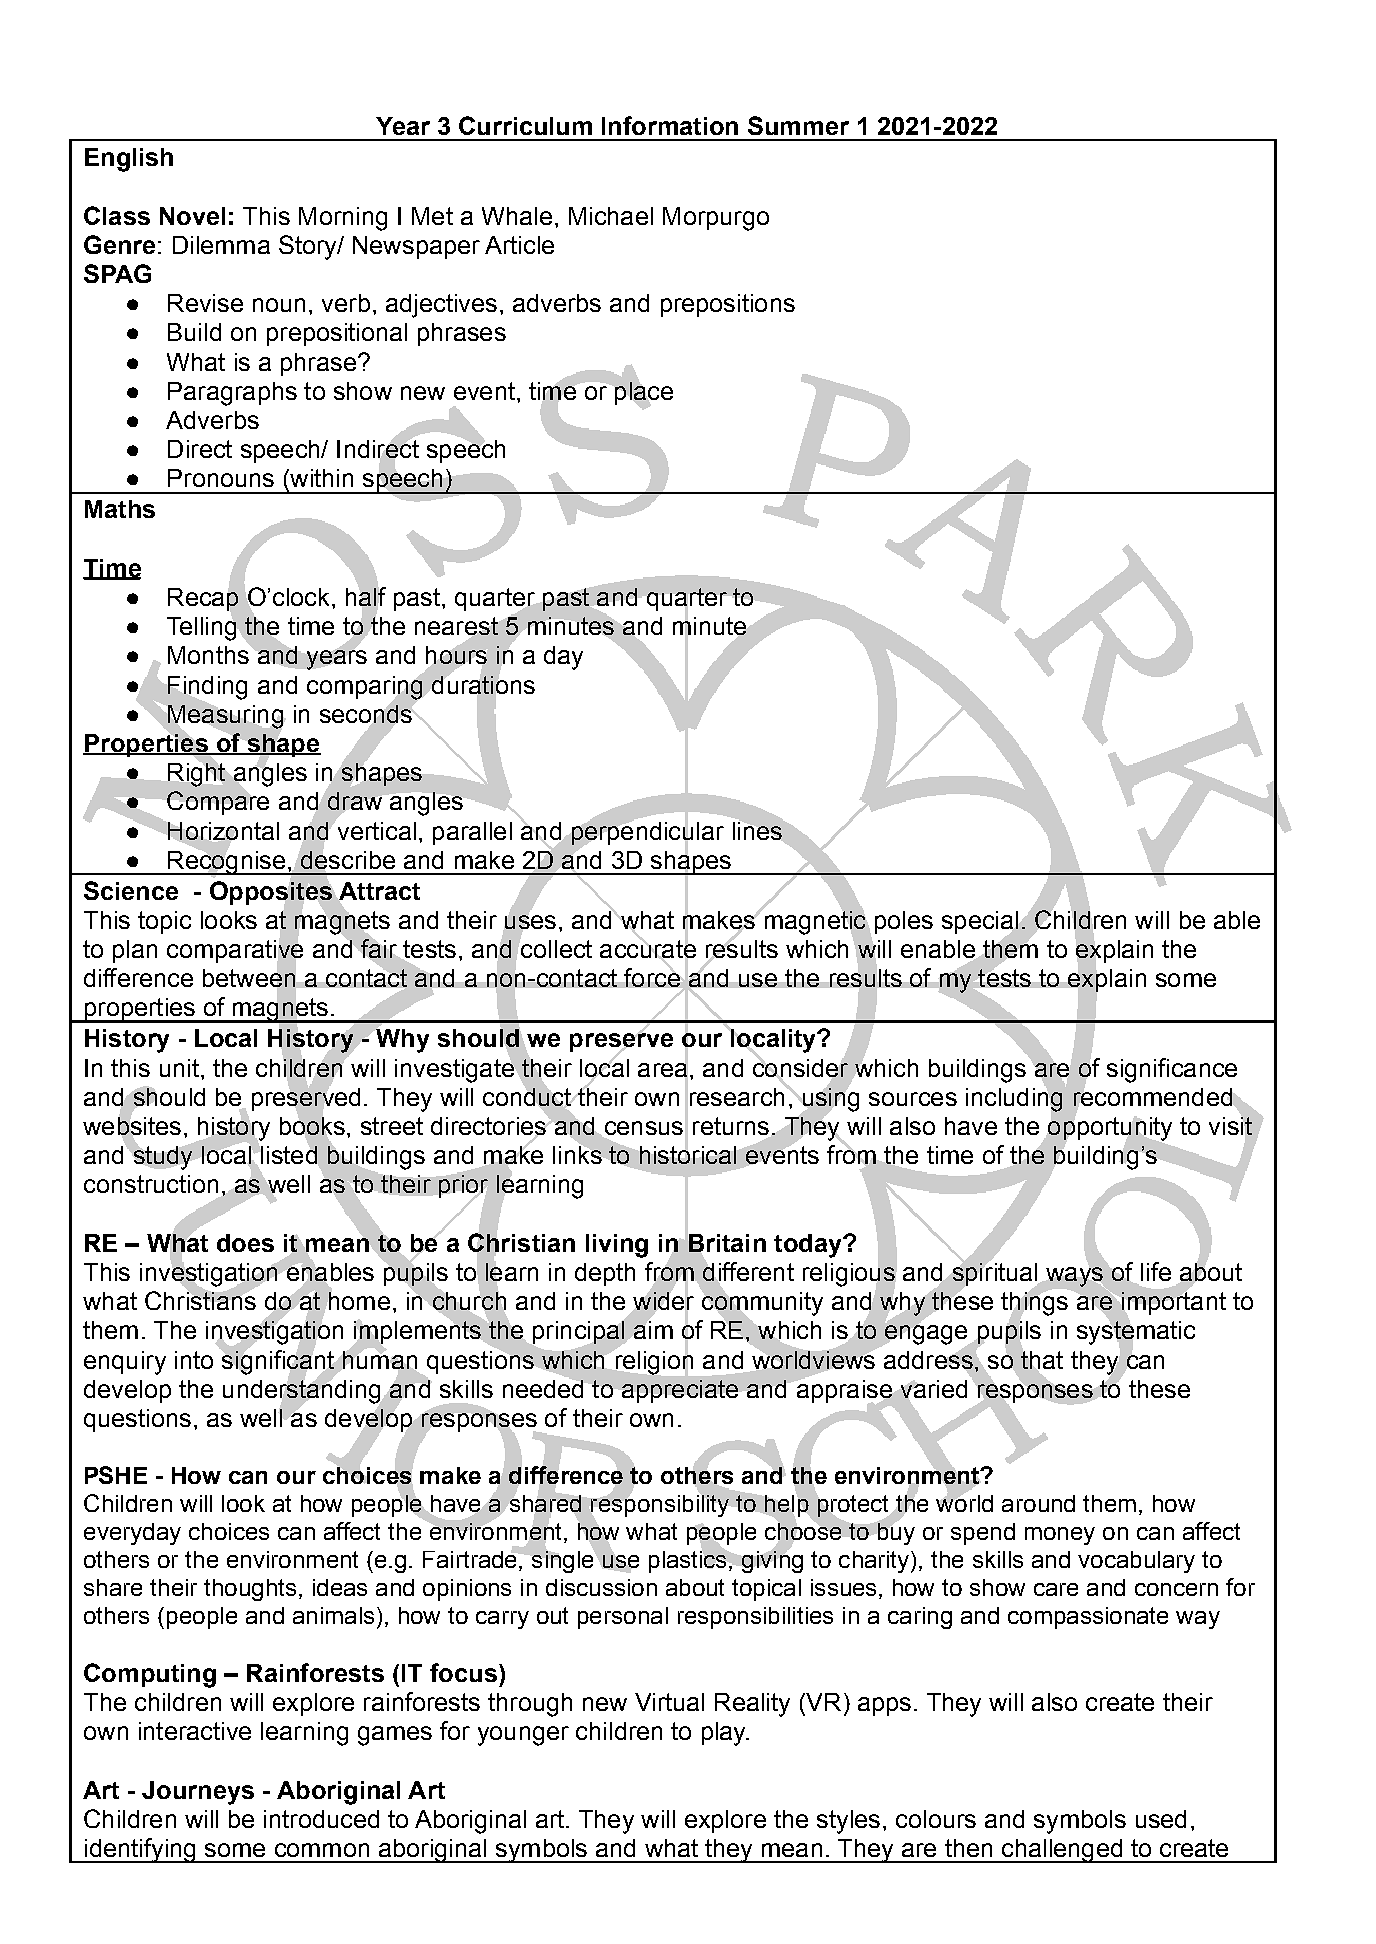  I want to click on Journeys, so click(198, 1793).
